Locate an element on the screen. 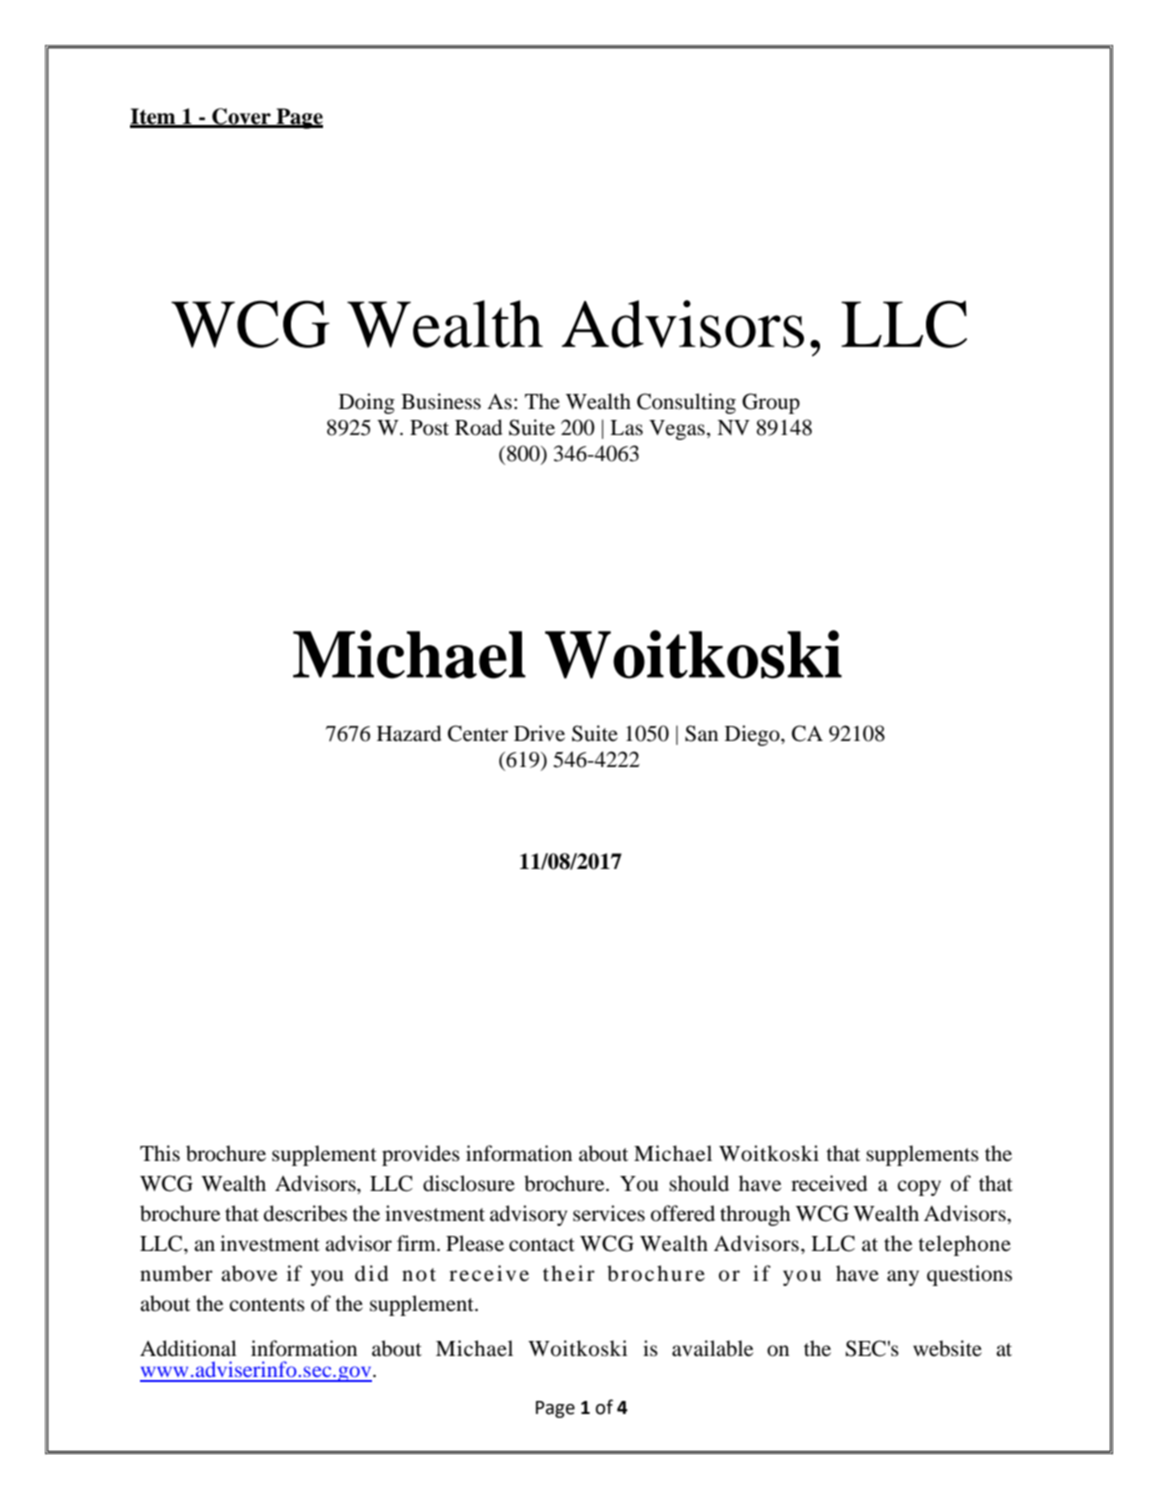 The width and height of the screenshot is (1158, 1499). copy is located at coordinates (919, 1188).
